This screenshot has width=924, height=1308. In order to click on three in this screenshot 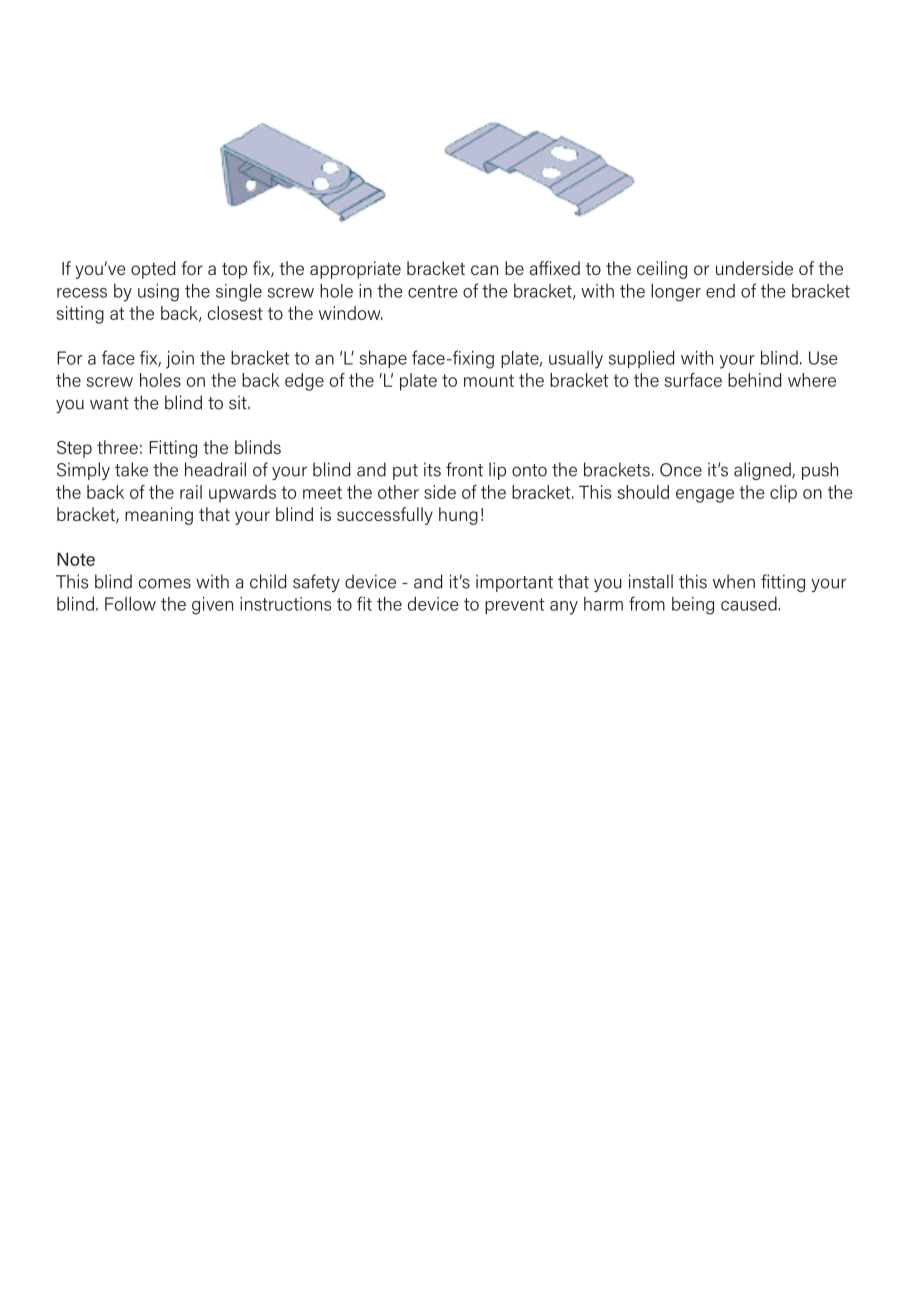, I will do `click(117, 447)`.
